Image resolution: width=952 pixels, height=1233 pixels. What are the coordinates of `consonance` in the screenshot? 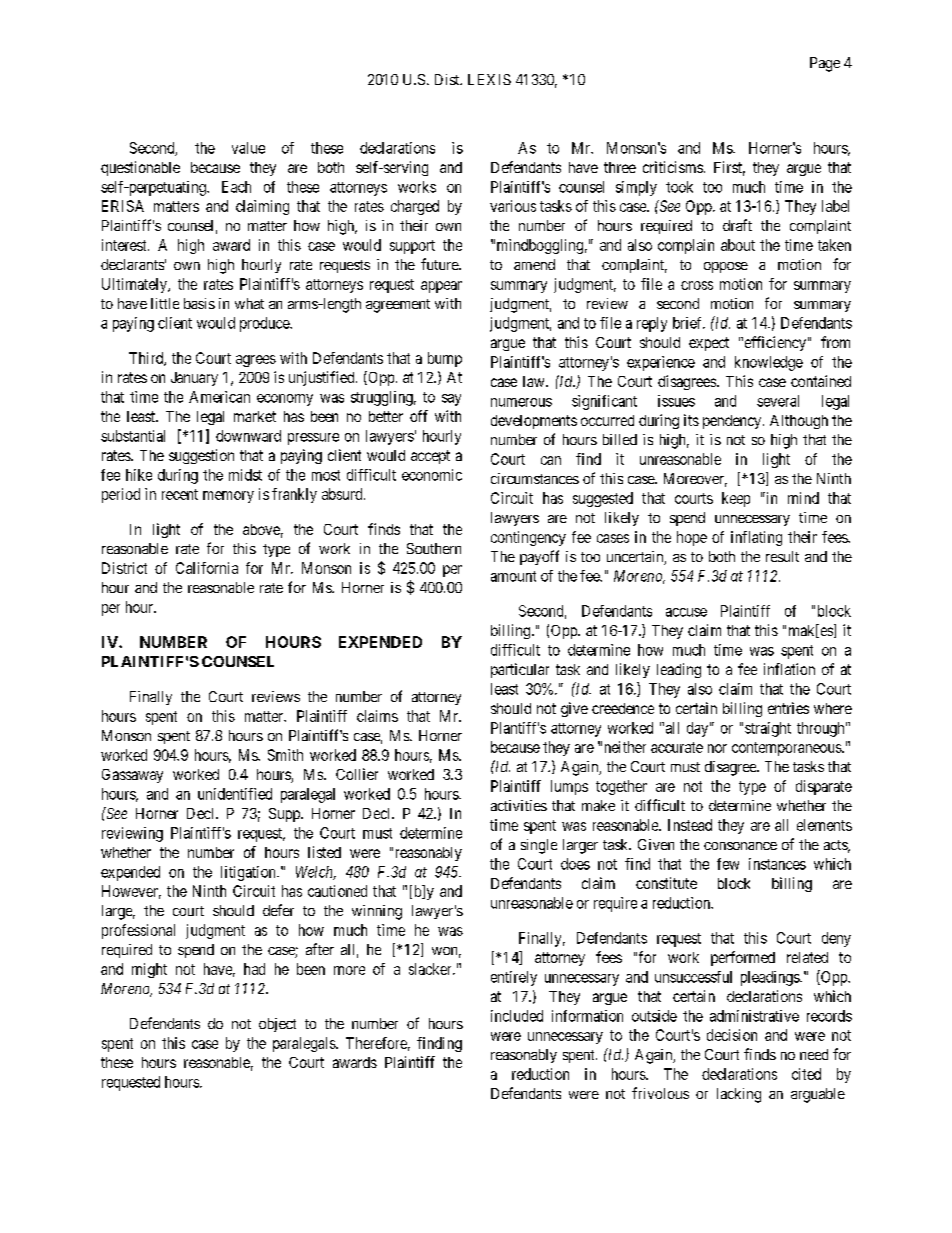 It's located at (740, 846).
